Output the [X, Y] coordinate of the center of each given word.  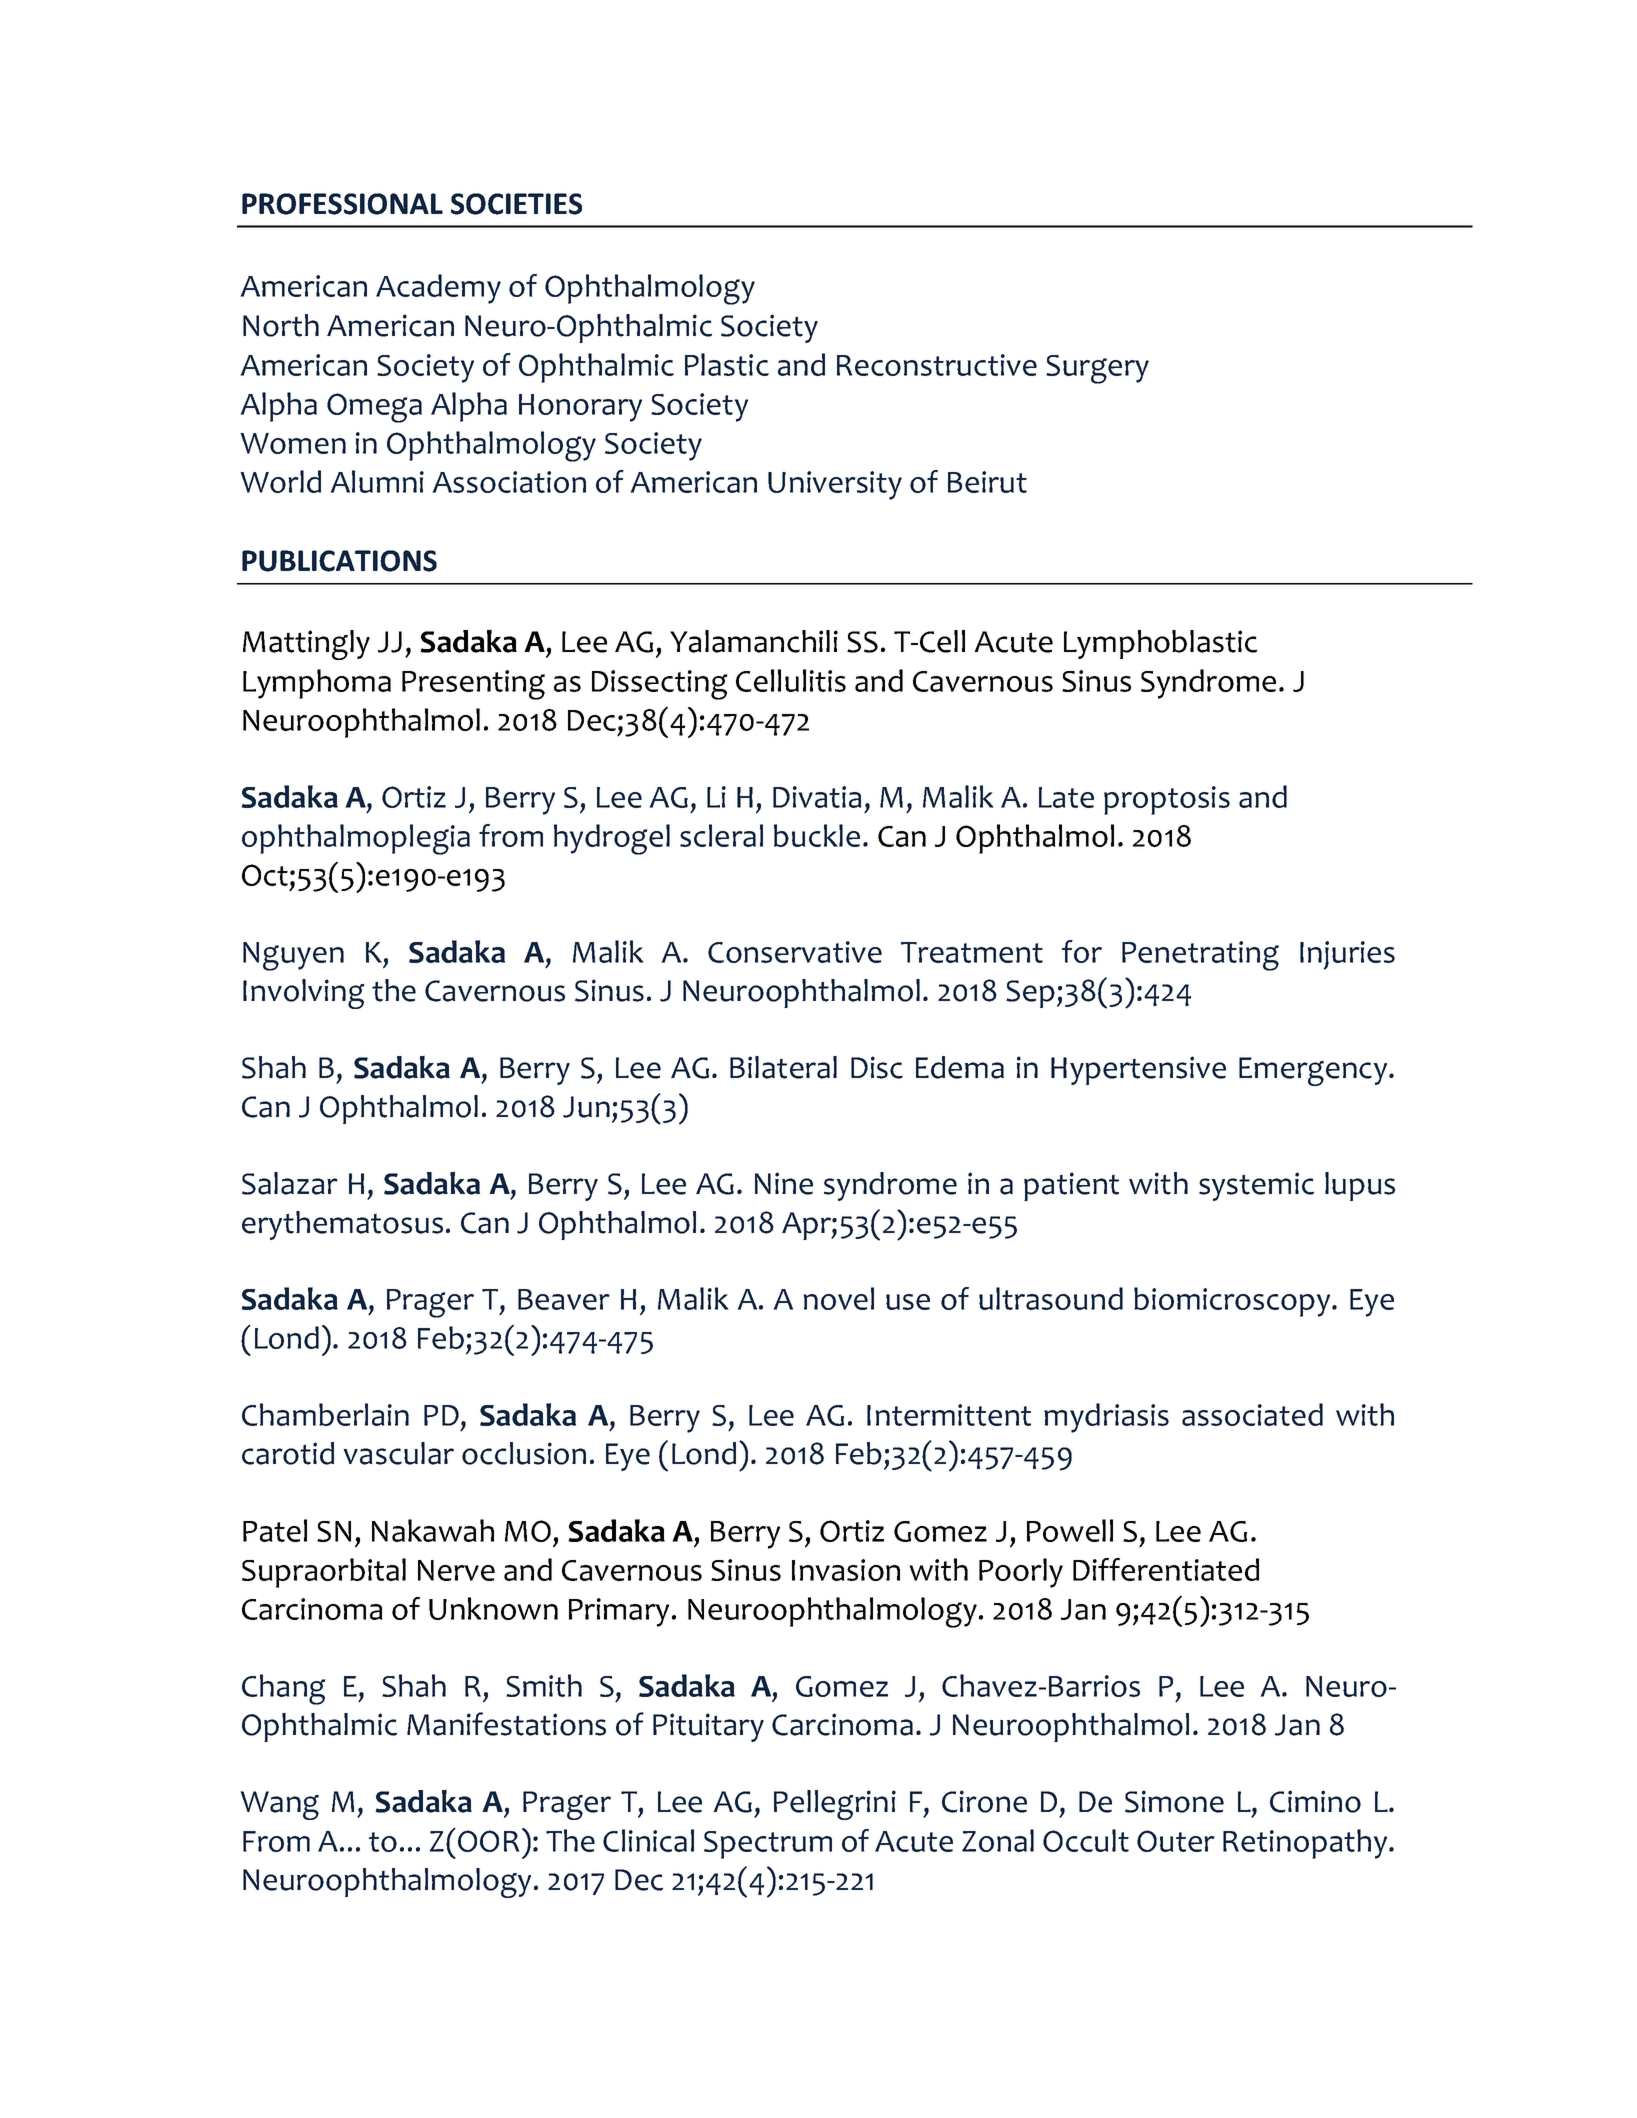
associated [1252, 1414]
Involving [304, 994]
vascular [398, 1453]
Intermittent [949, 1415]
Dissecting [660, 685]
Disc [877, 1067]
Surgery [1097, 369]
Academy [438, 289]
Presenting [473, 685]
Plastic [727, 364]
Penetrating [1200, 956]
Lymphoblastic [1160, 644]
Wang [279, 1805]
